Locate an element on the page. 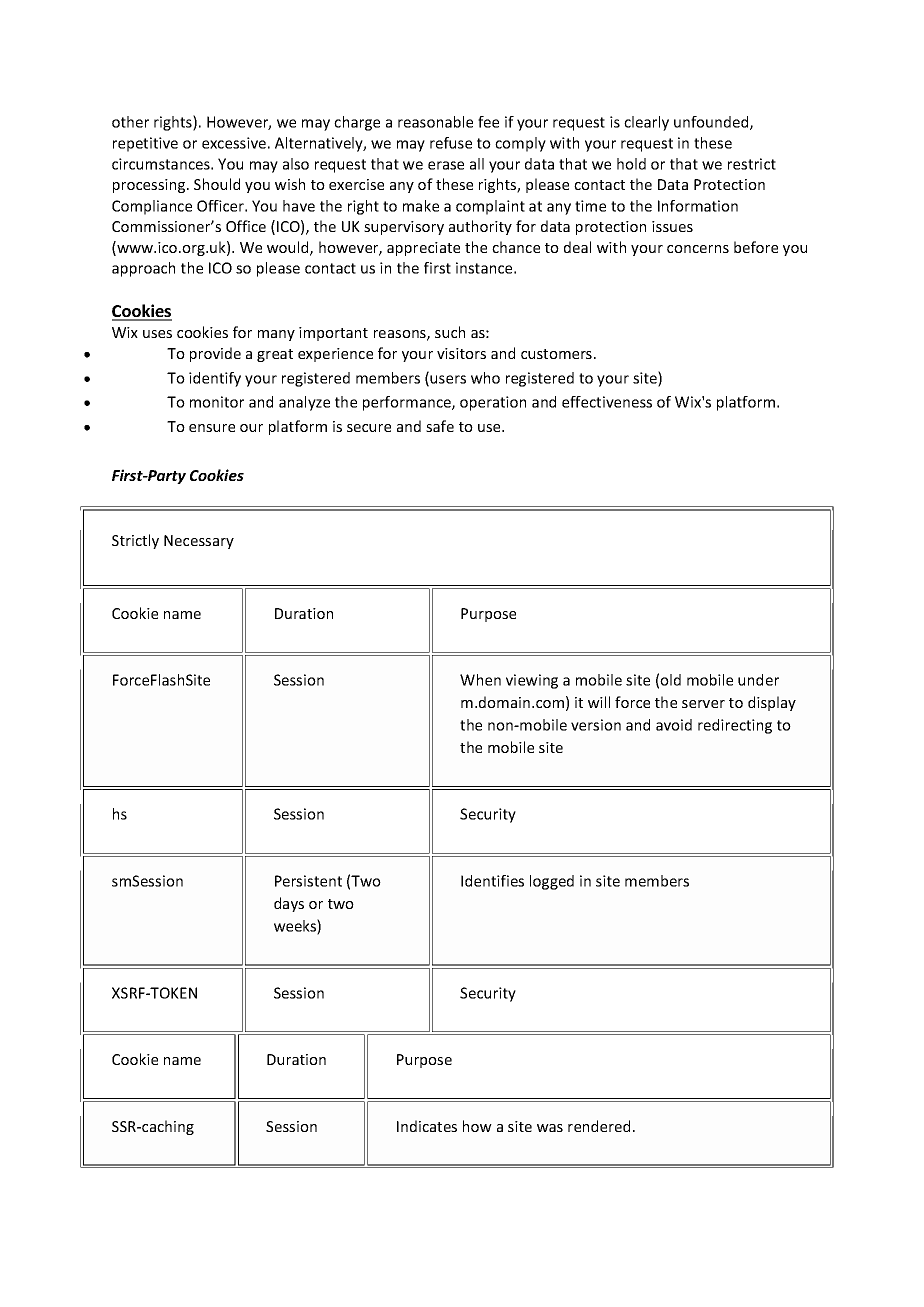 Image resolution: width=924 pixels, height=1307 pixels. Persistent is located at coordinates (308, 881).
